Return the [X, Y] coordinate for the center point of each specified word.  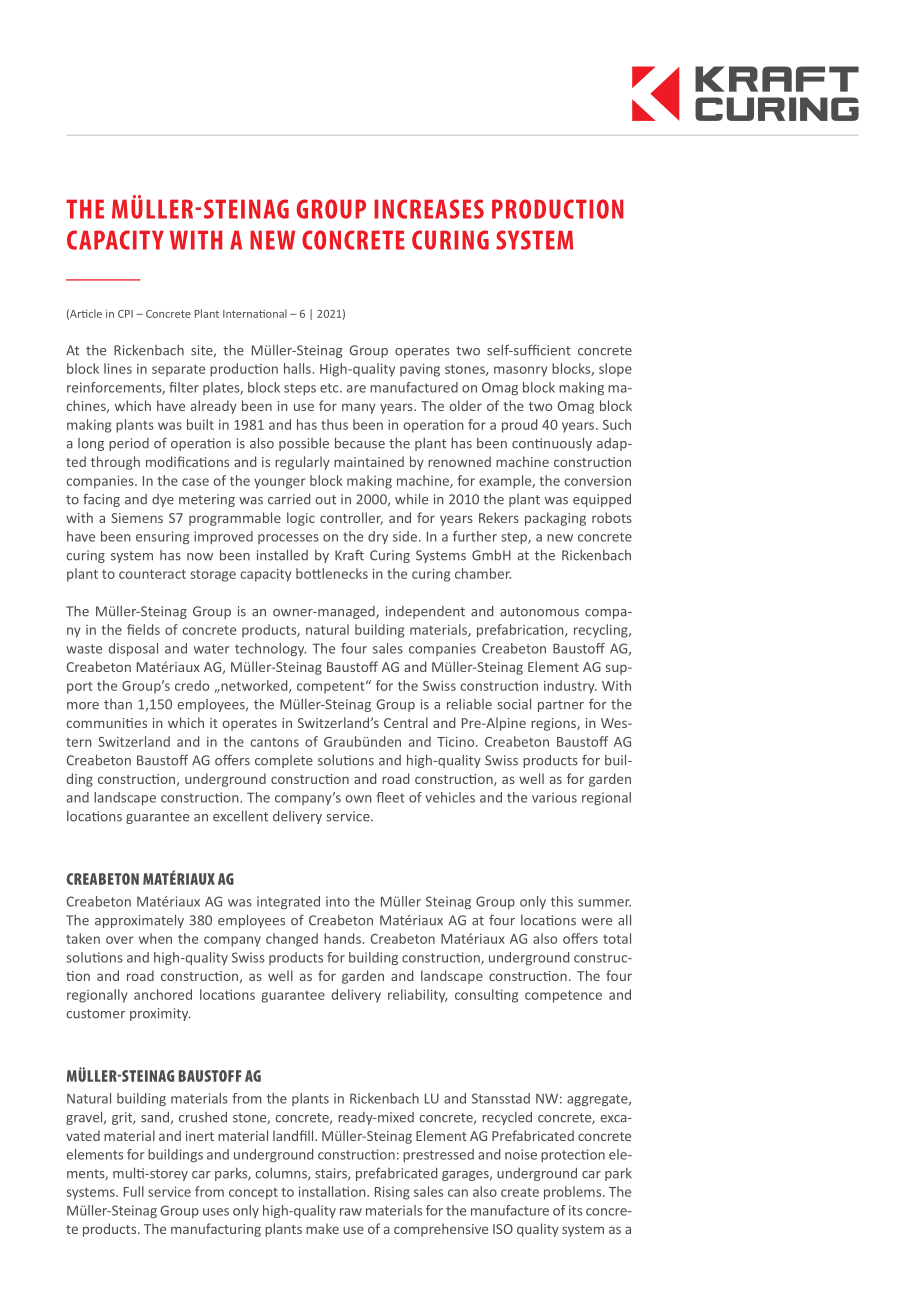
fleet [390, 797]
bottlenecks [332, 573]
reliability [417, 996]
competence [563, 996]
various [554, 797]
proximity [160, 1014]
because [360, 443]
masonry [521, 371]
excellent [240, 816]
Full [134, 1191]
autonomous [539, 612]
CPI [125, 314]
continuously [552, 444]
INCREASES [429, 209]
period [129, 444]
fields [143, 629]
